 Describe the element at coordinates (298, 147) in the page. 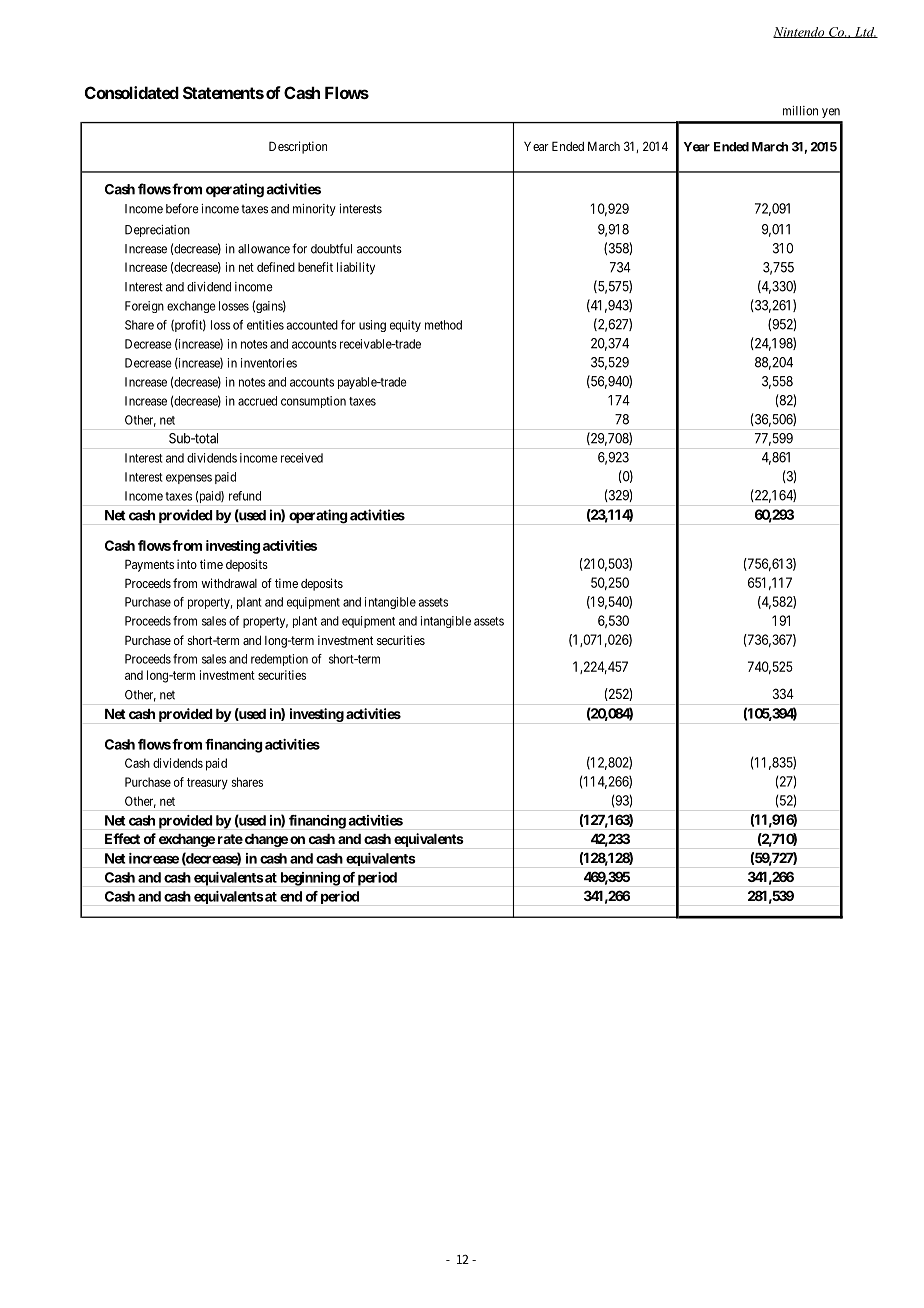

I see `Description` at that location.
